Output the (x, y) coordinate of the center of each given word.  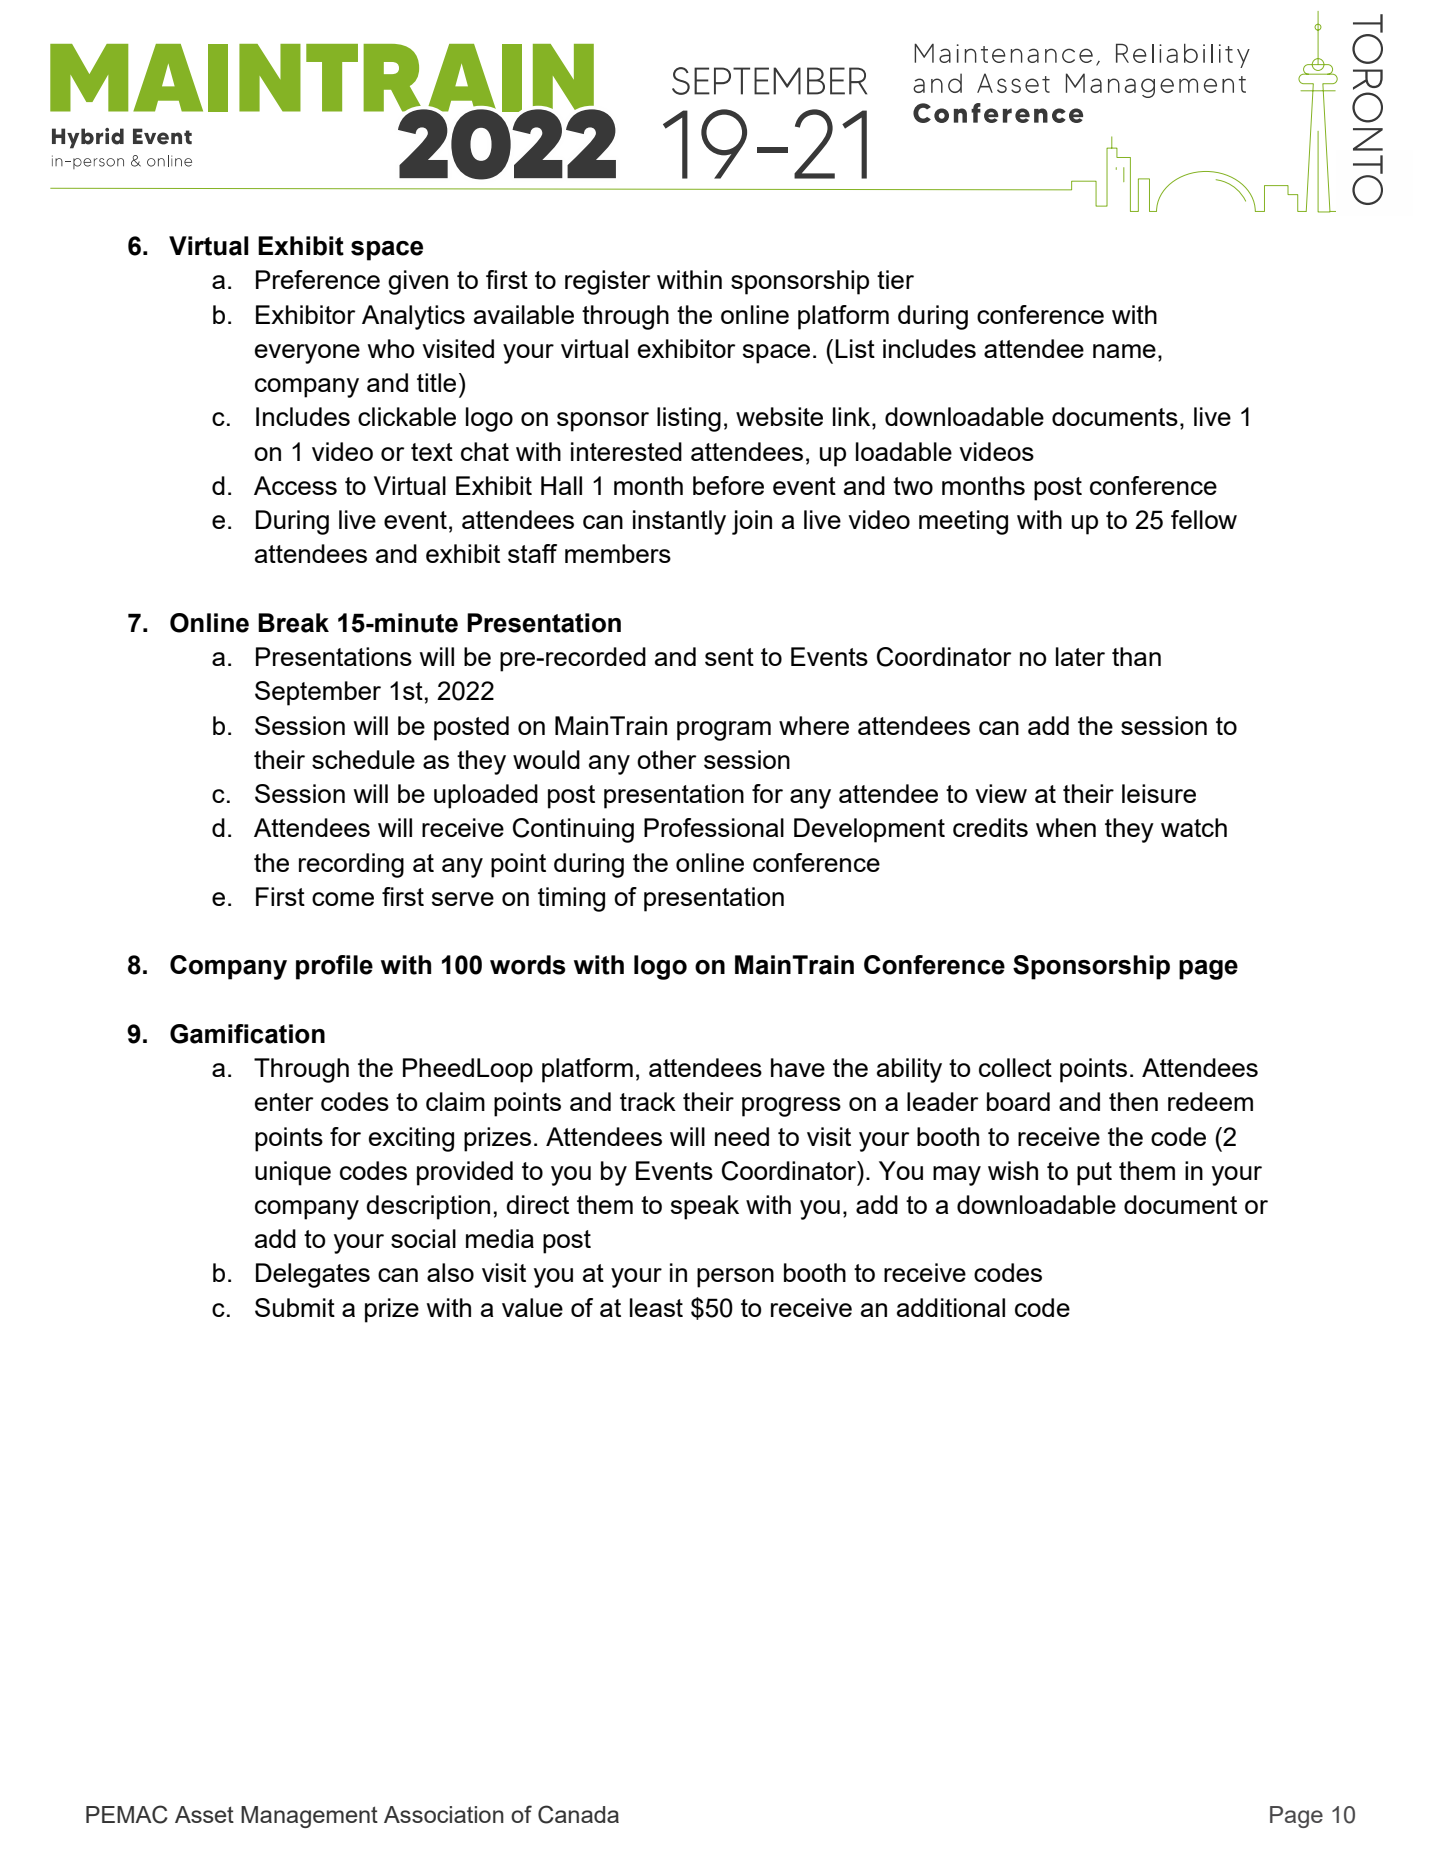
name (1124, 351)
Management (309, 1817)
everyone (307, 354)
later (1080, 656)
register (607, 282)
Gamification (247, 1034)
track (648, 1101)
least (656, 1307)
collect (1015, 1067)
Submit (295, 1307)
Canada (578, 1814)
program (724, 731)
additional (951, 1307)
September (318, 693)
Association (444, 1814)
